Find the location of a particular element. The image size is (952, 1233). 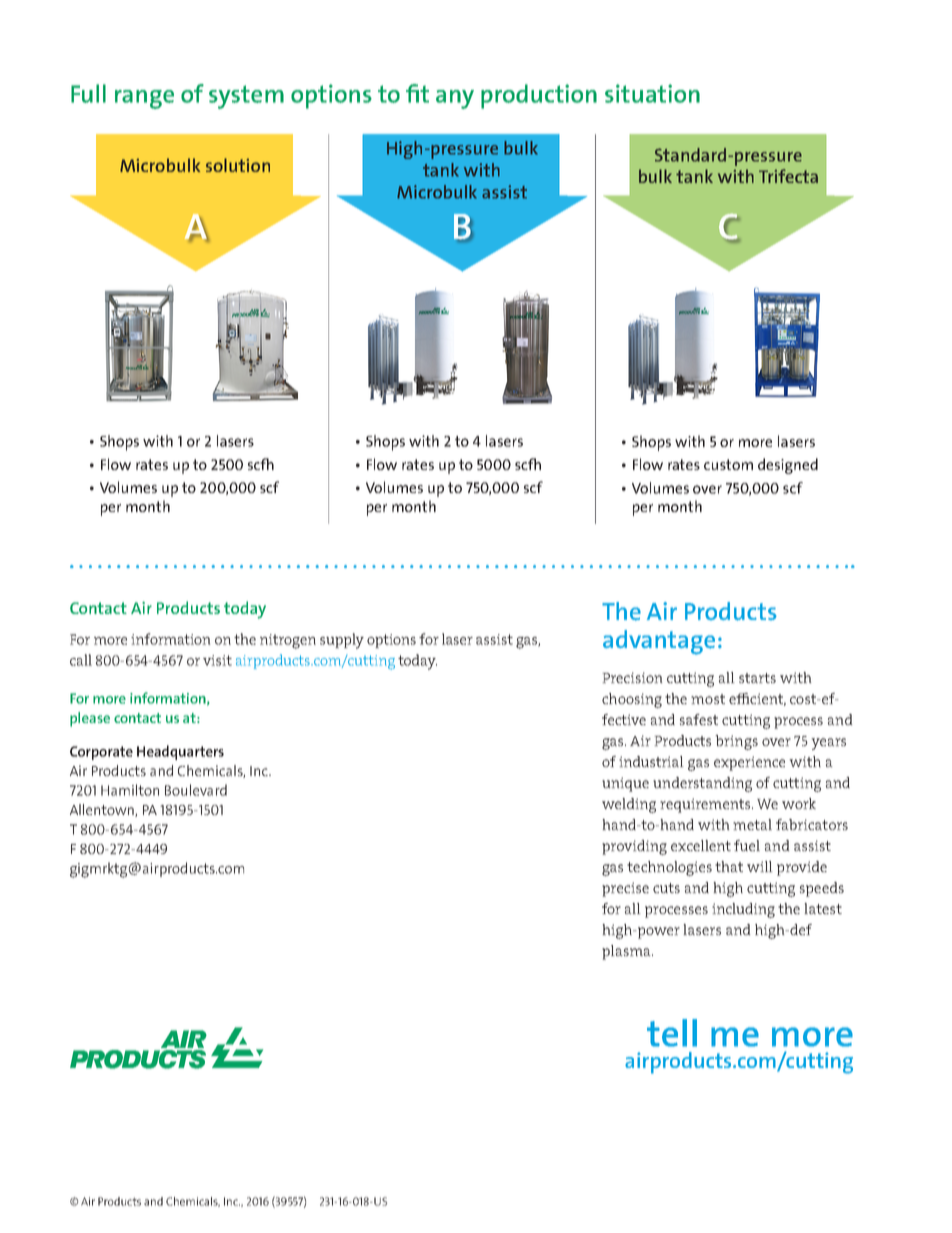

range is located at coordinates (144, 99).
